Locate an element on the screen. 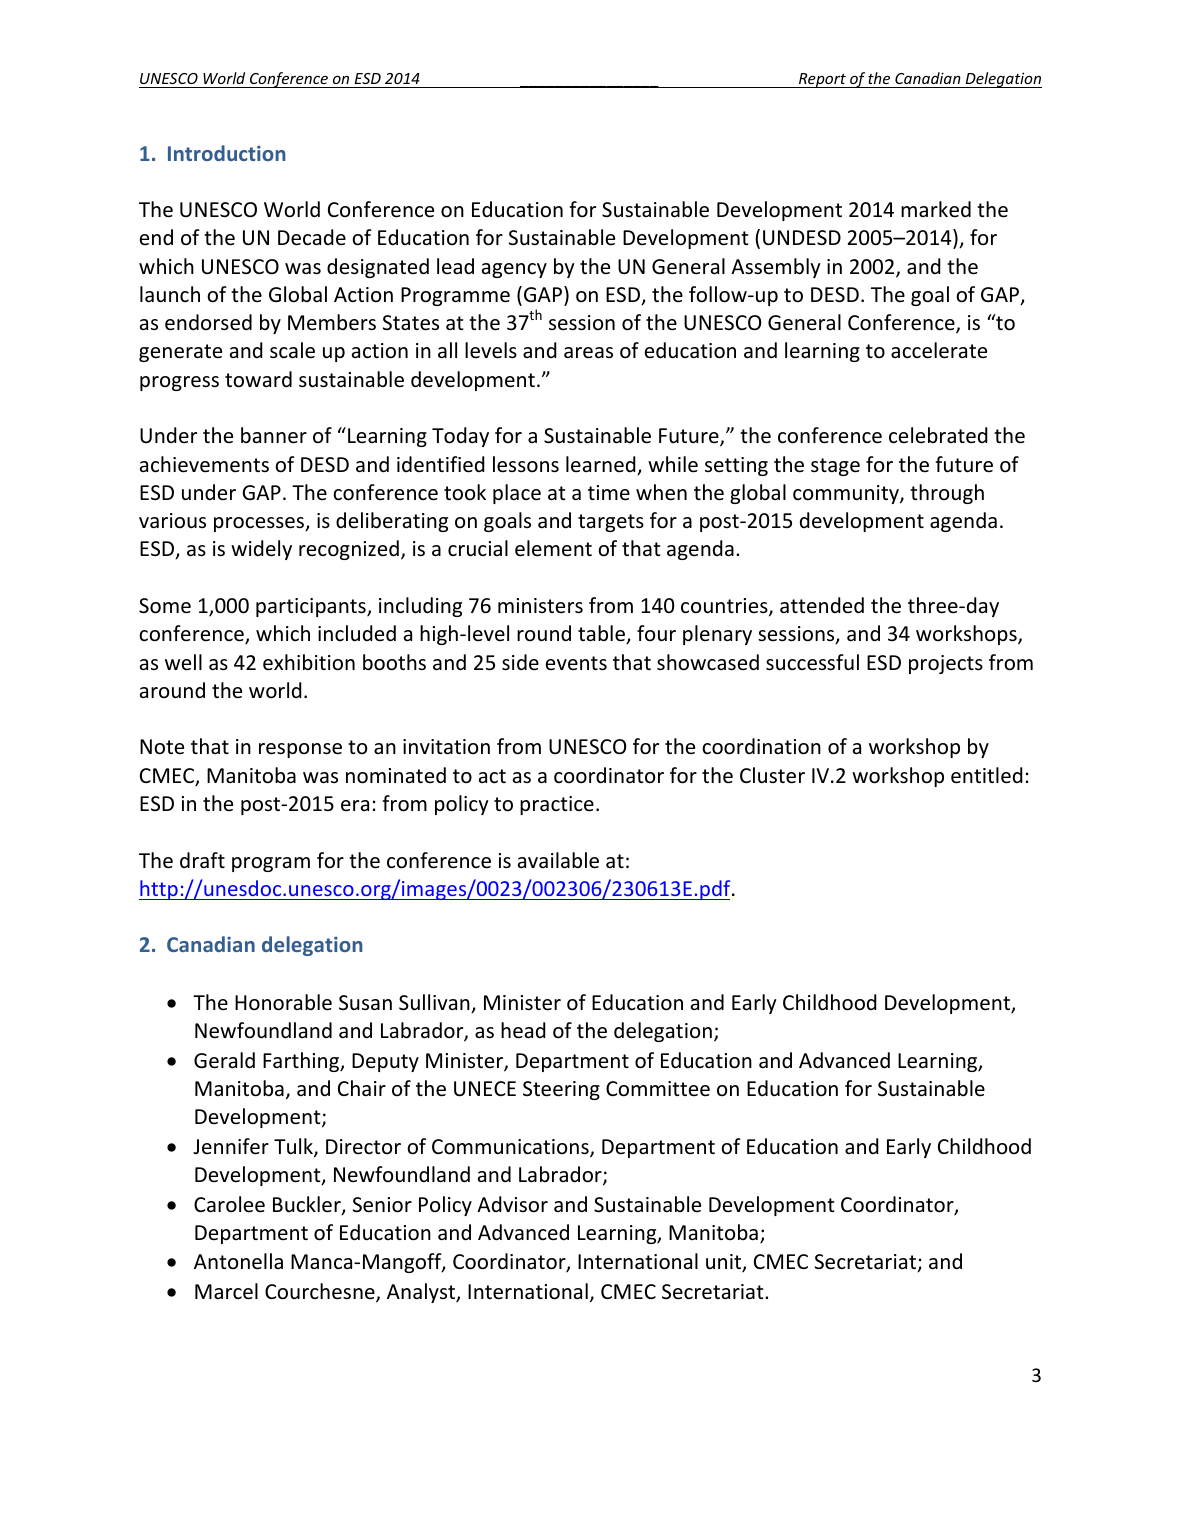  Introduction is located at coordinates (227, 153).
